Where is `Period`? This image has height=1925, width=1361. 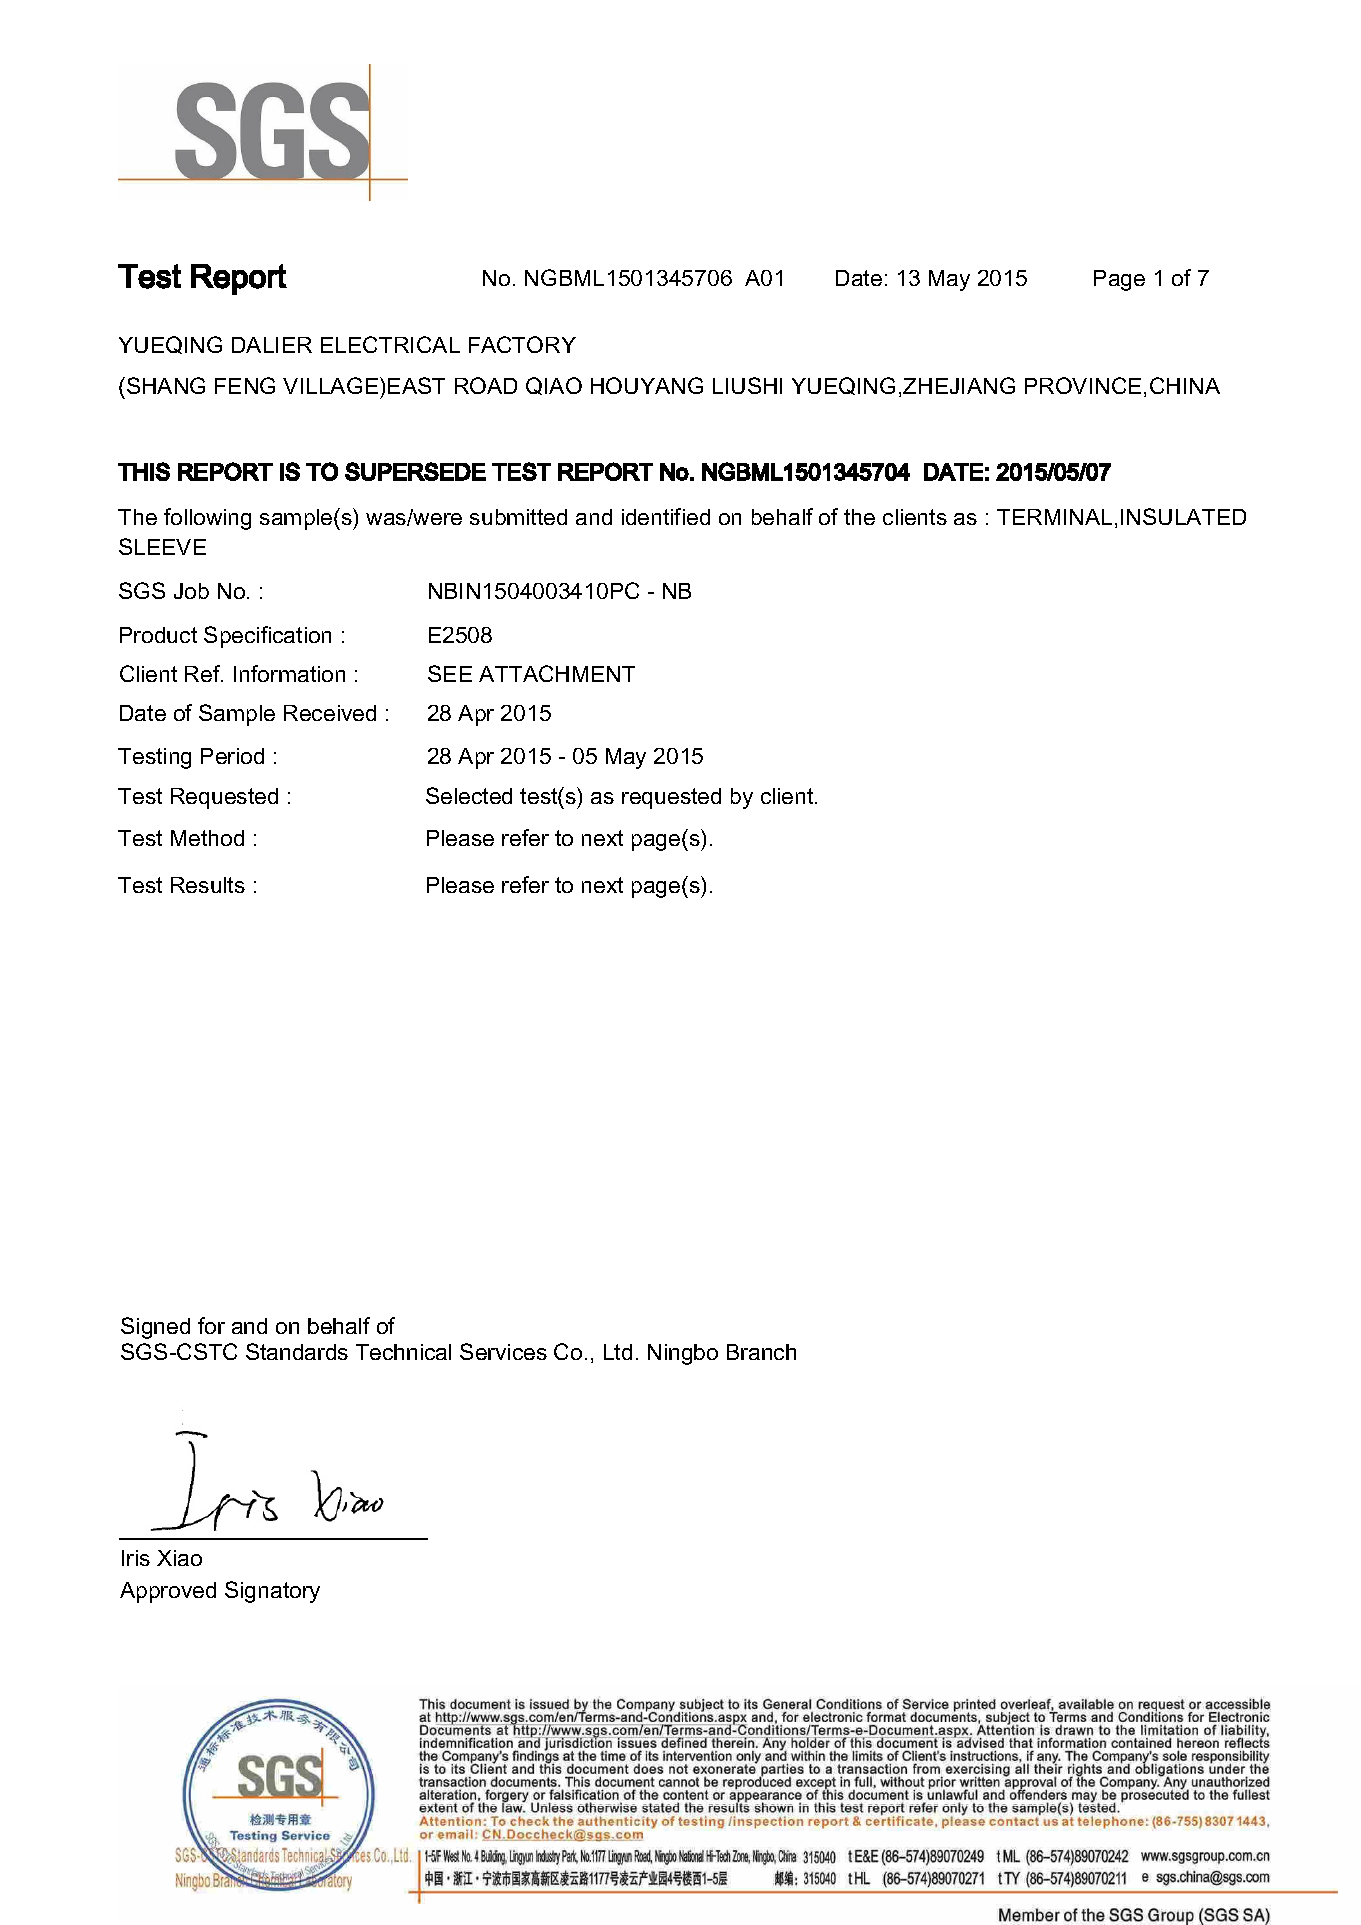 Period is located at coordinates (232, 756).
